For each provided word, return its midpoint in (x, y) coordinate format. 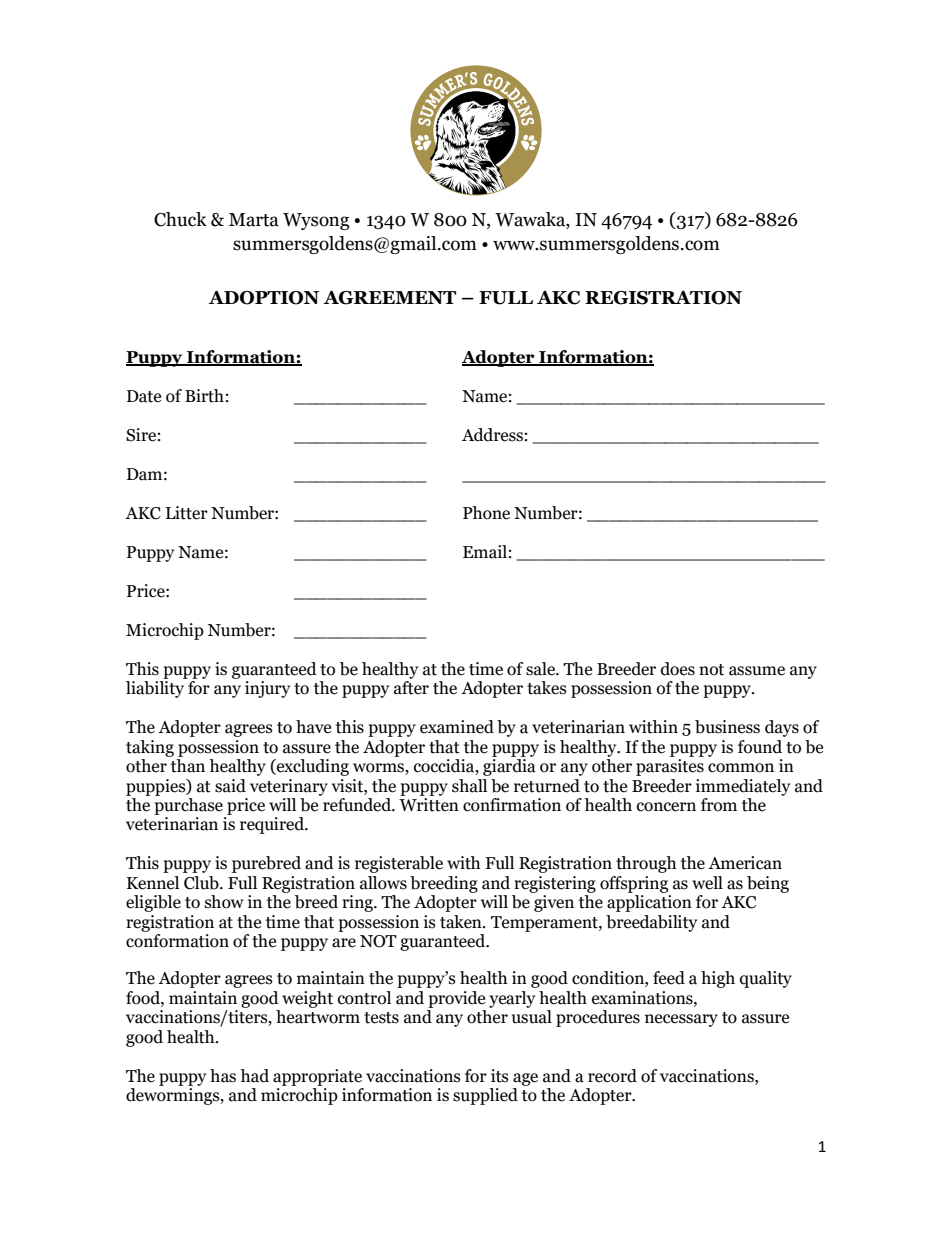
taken (462, 922)
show (224, 902)
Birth (204, 396)
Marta (254, 220)
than (188, 766)
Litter (187, 513)
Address (492, 435)
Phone (486, 513)
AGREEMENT (389, 298)
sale (541, 669)
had (254, 1076)
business (727, 727)
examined (457, 727)
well (707, 883)
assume (757, 671)
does (678, 669)
